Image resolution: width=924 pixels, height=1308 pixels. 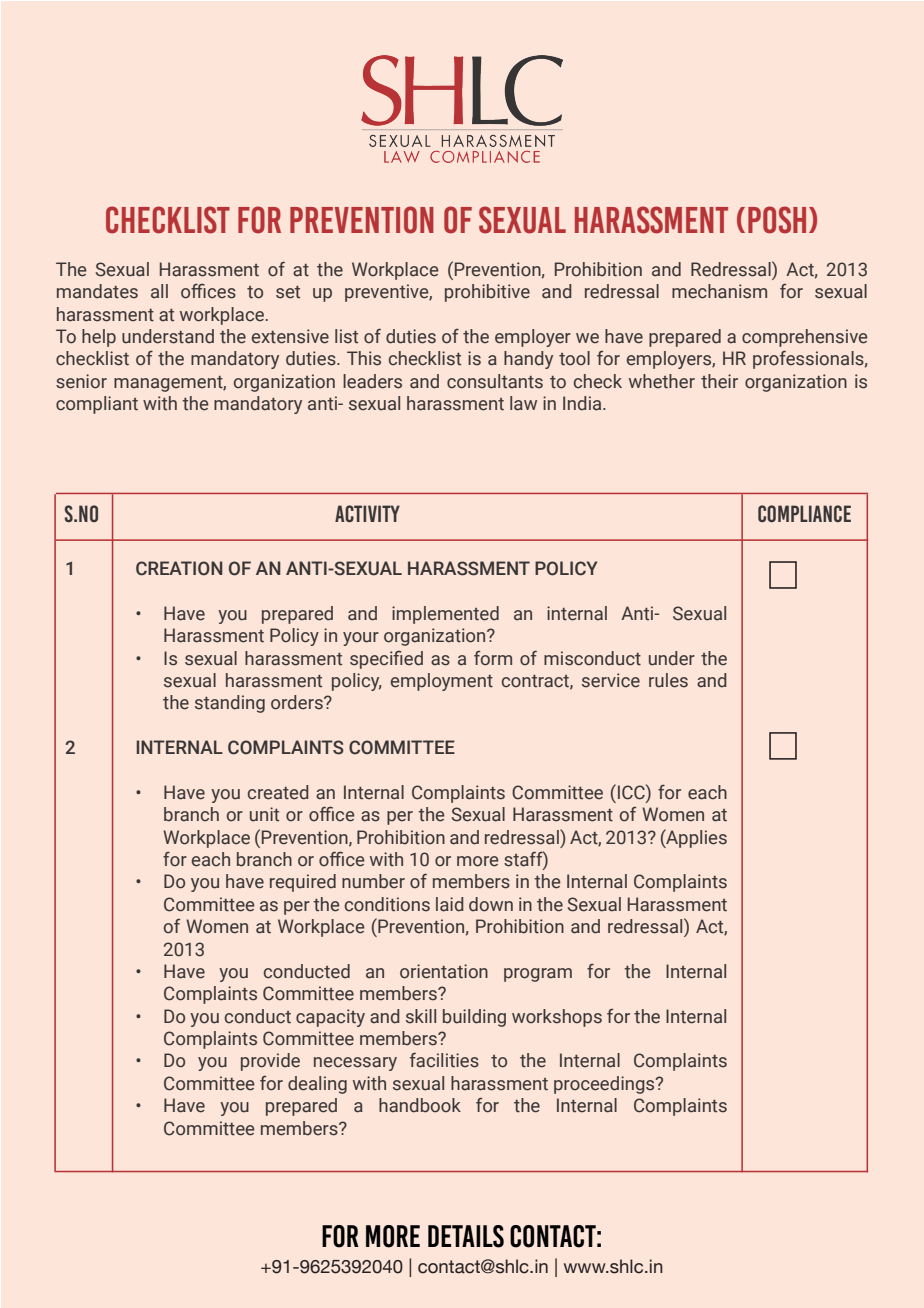 What do you see at coordinates (719, 291) in the screenshot?
I see `mechanism` at bounding box center [719, 291].
